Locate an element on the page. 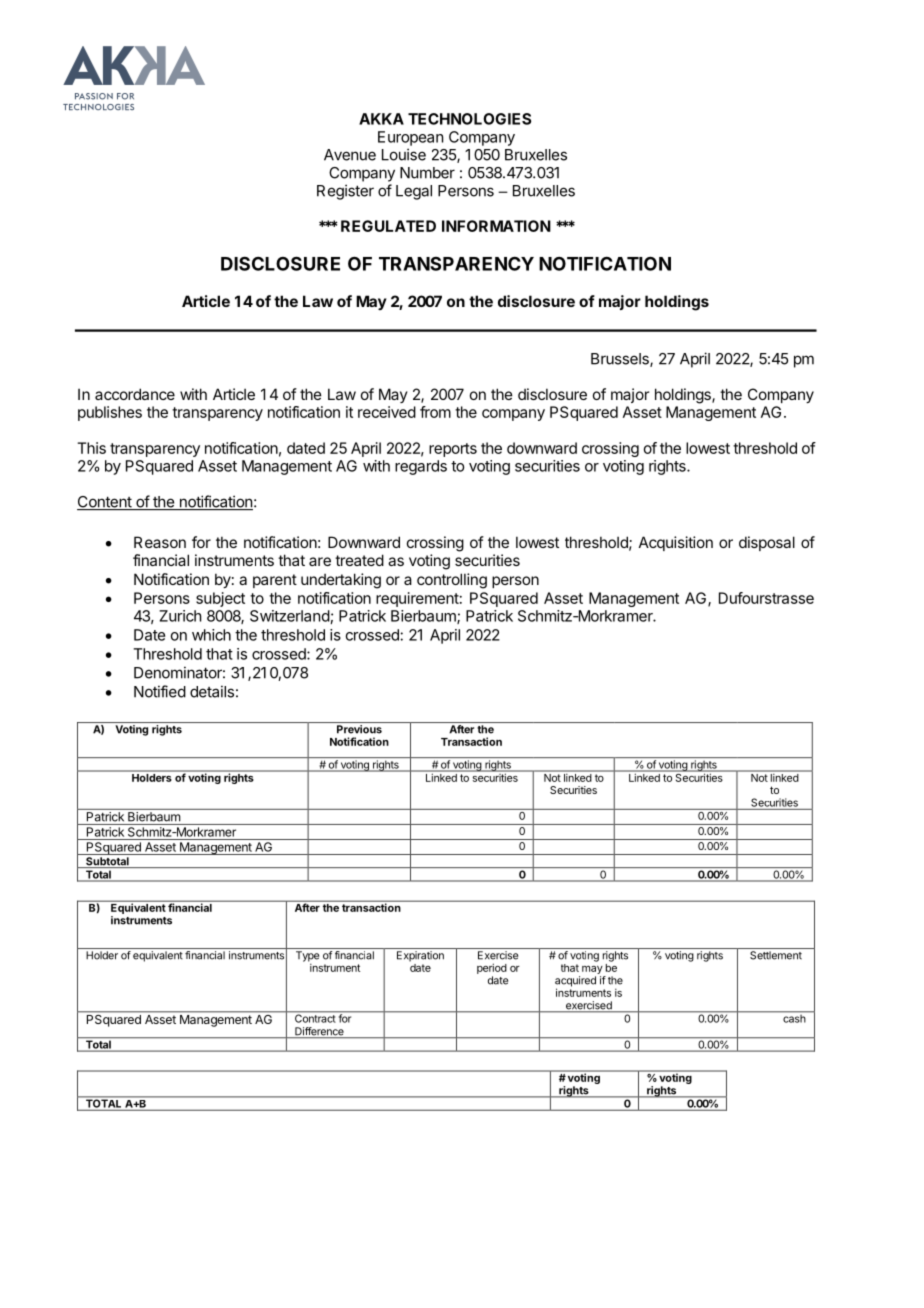 The width and height of the image is (924, 1308). Contract is located at coordinates (315, 1017).
